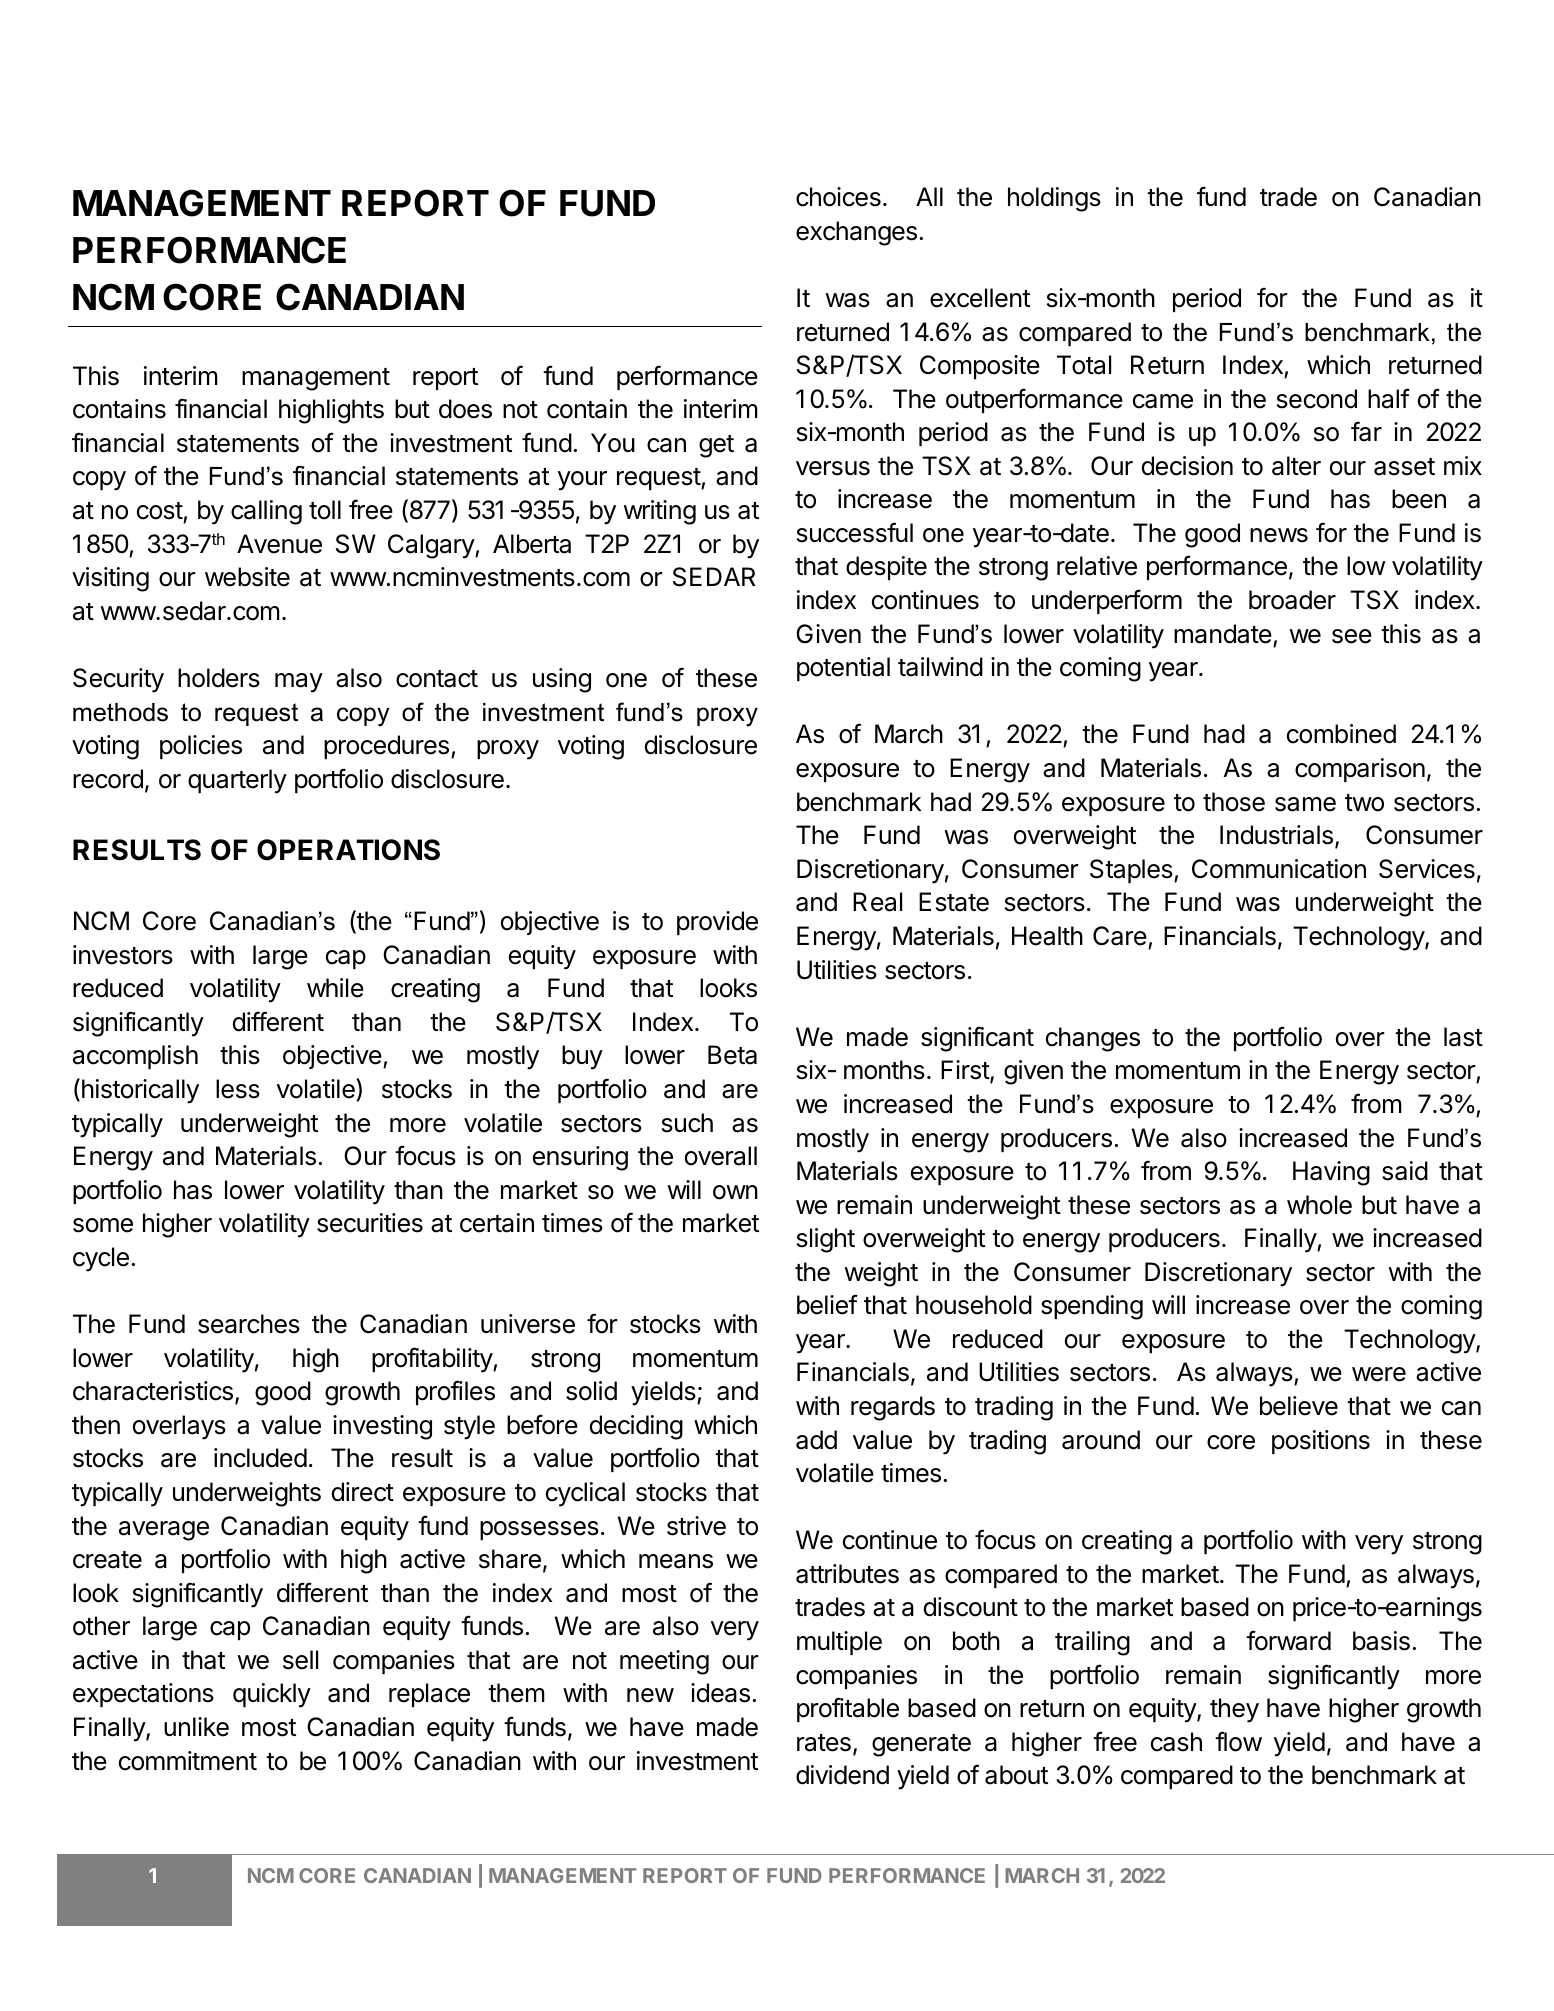 This page has width=1554, height=2011. I want to click on successful, so click(855, 532).
